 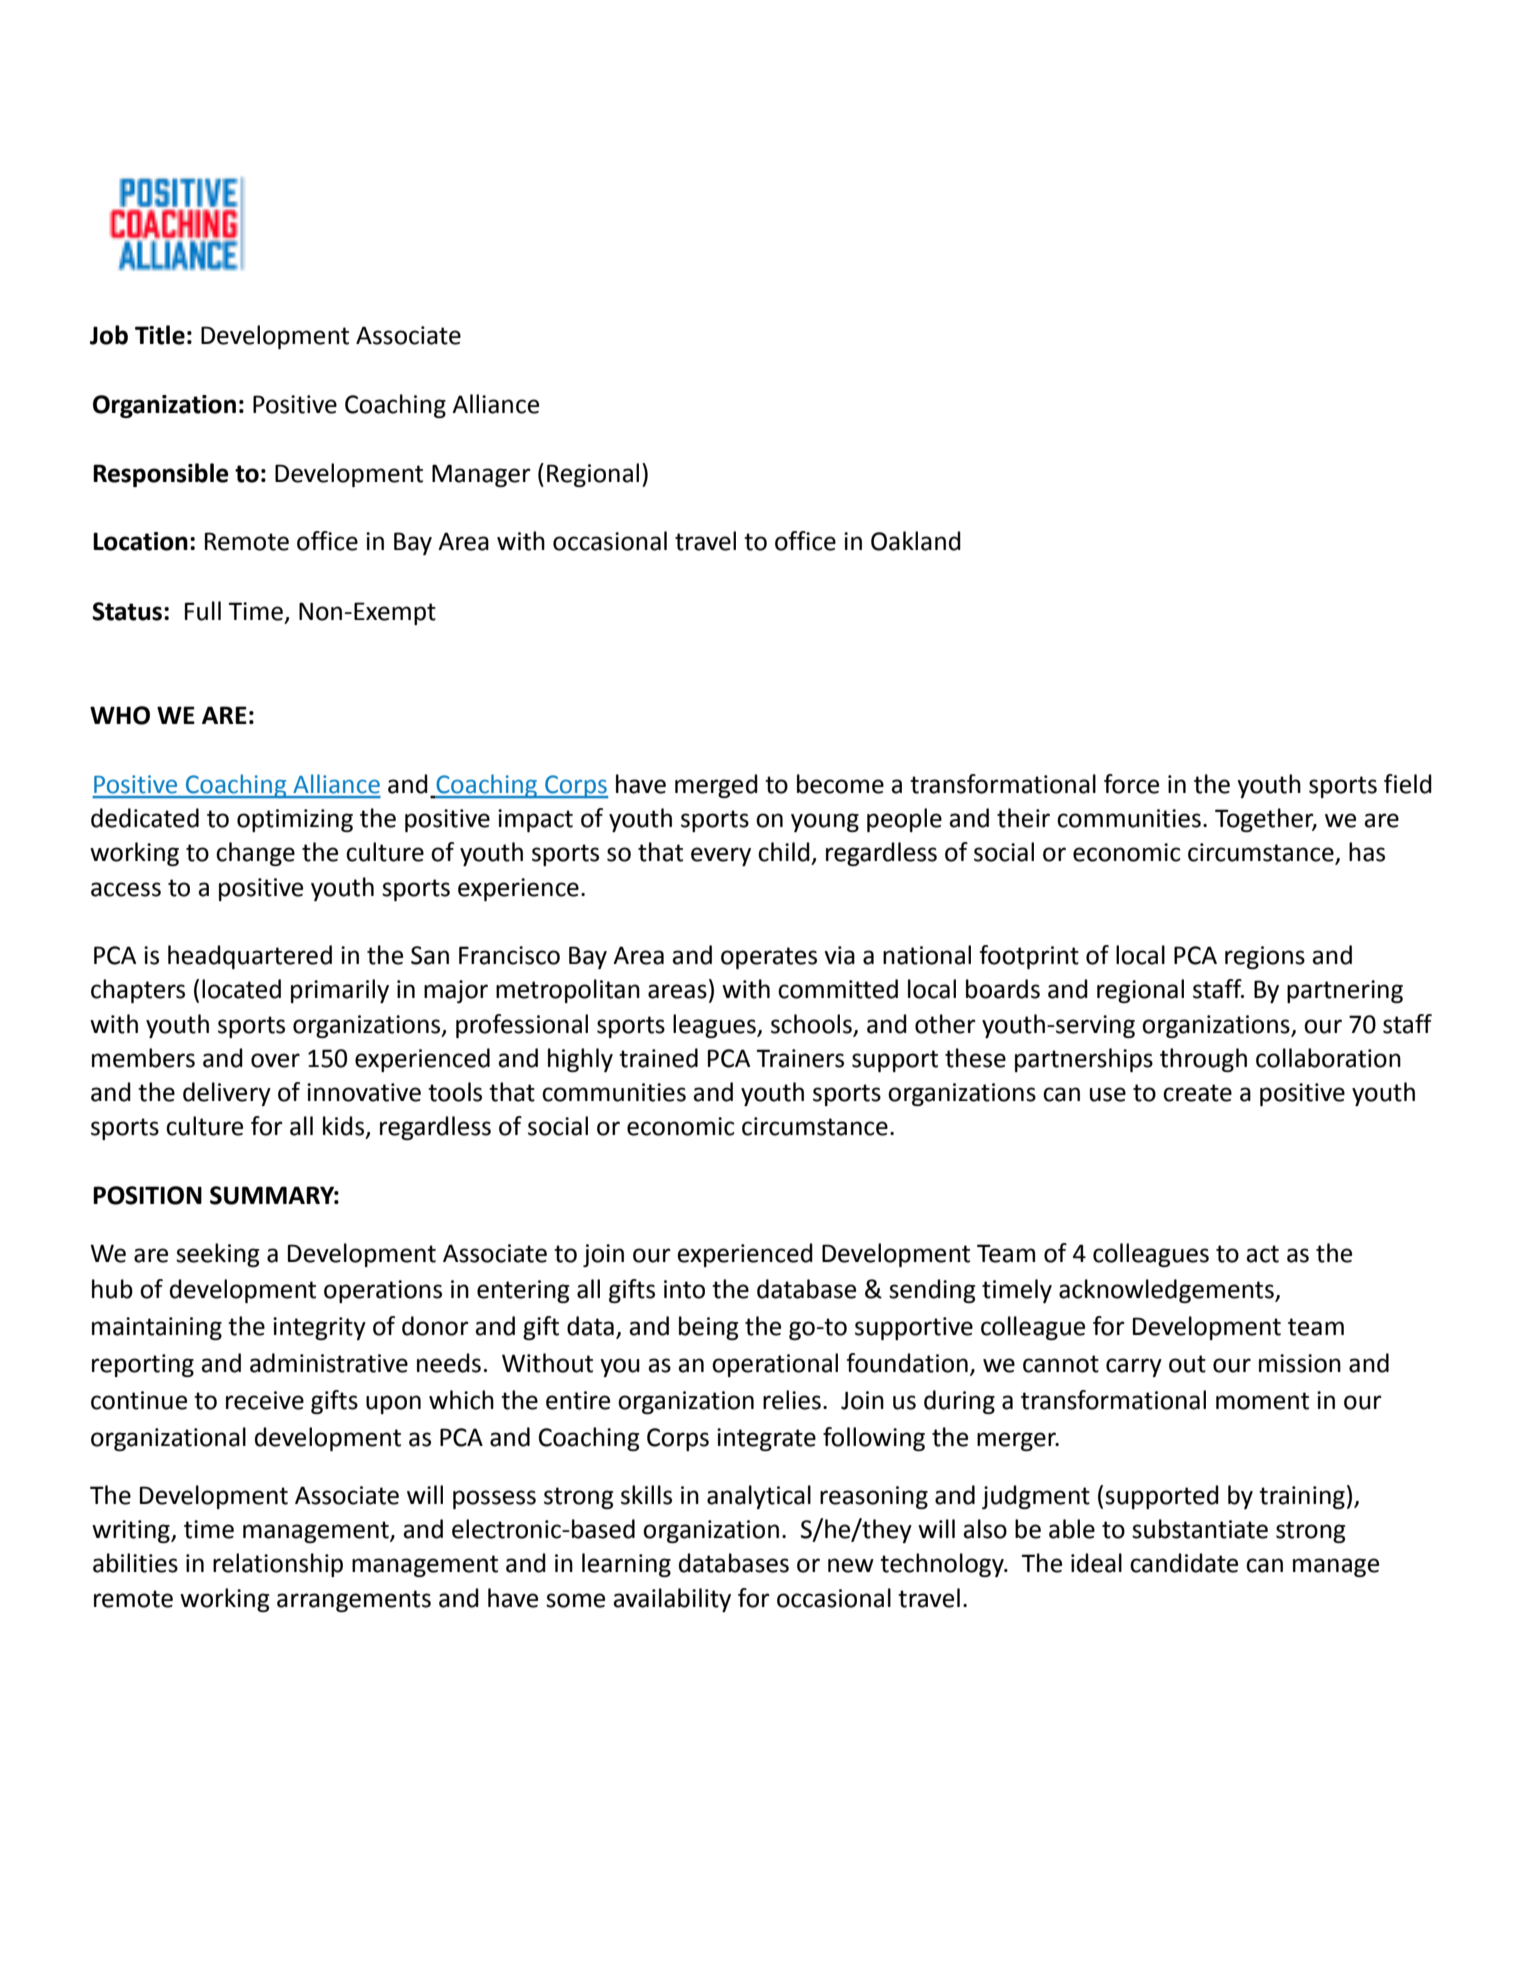 What do you see at coordinates (716, 786) in the screenshot?
I see `merged` at bounding box center [716, 786].
